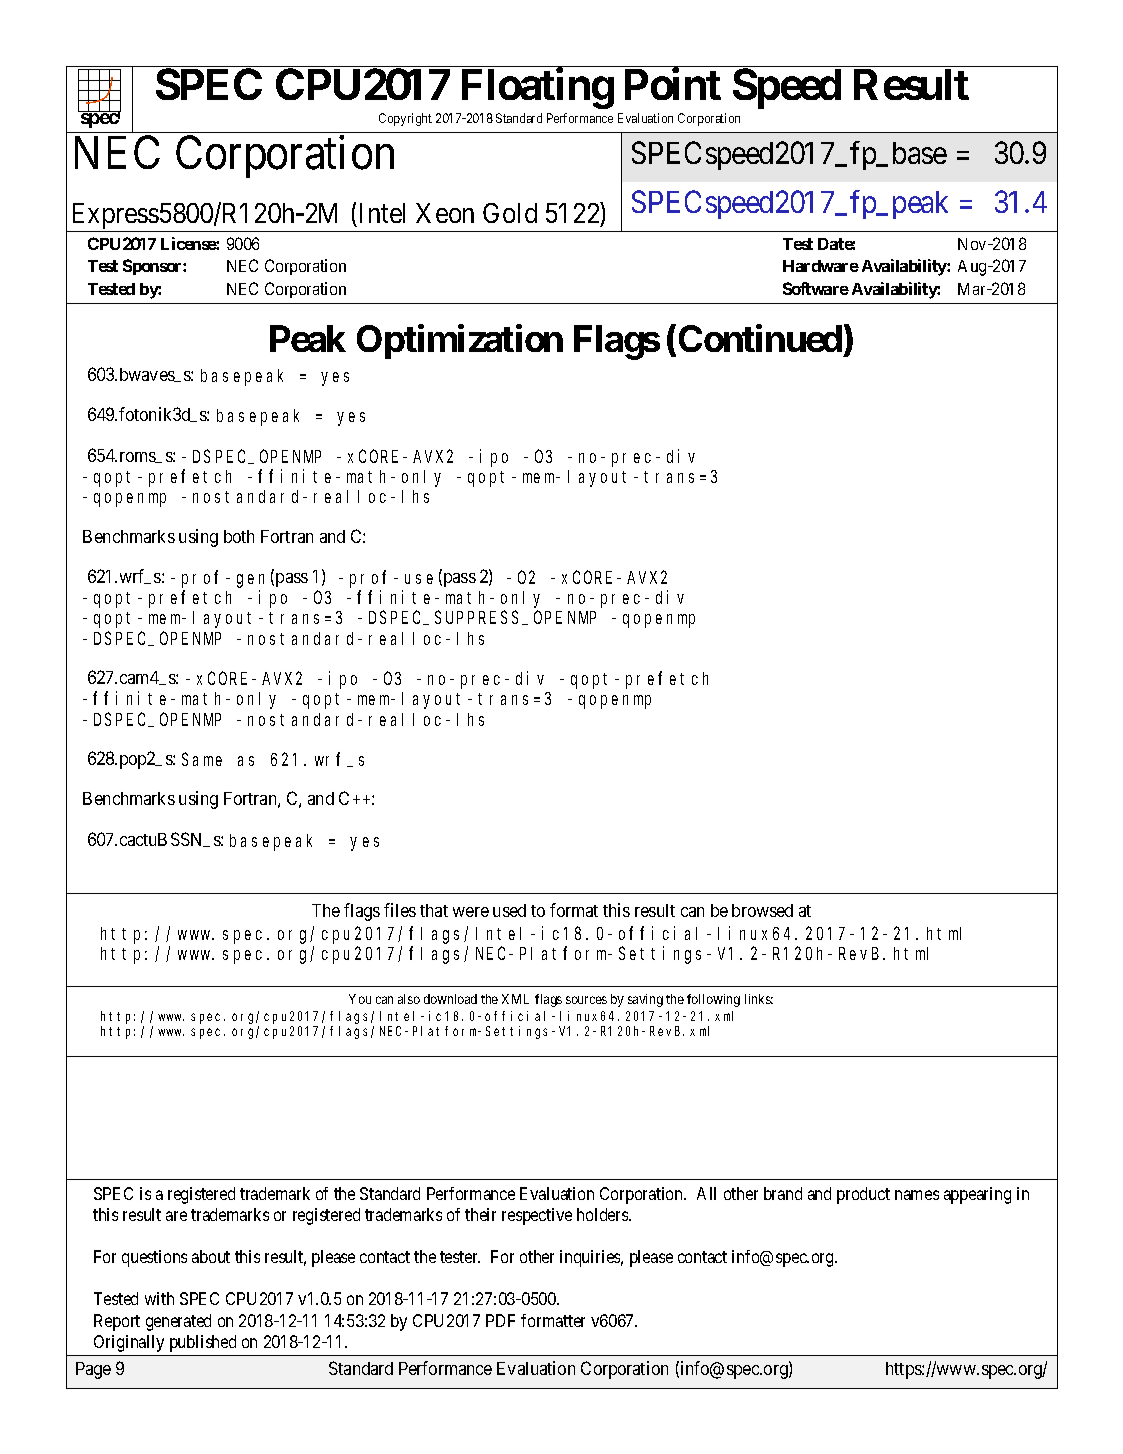 This screenshot has height=1454, width=1123. What do you see at coordinates (460, 341) in the screenshot?
I see `Optimization` at bounding box center [460, 341].
